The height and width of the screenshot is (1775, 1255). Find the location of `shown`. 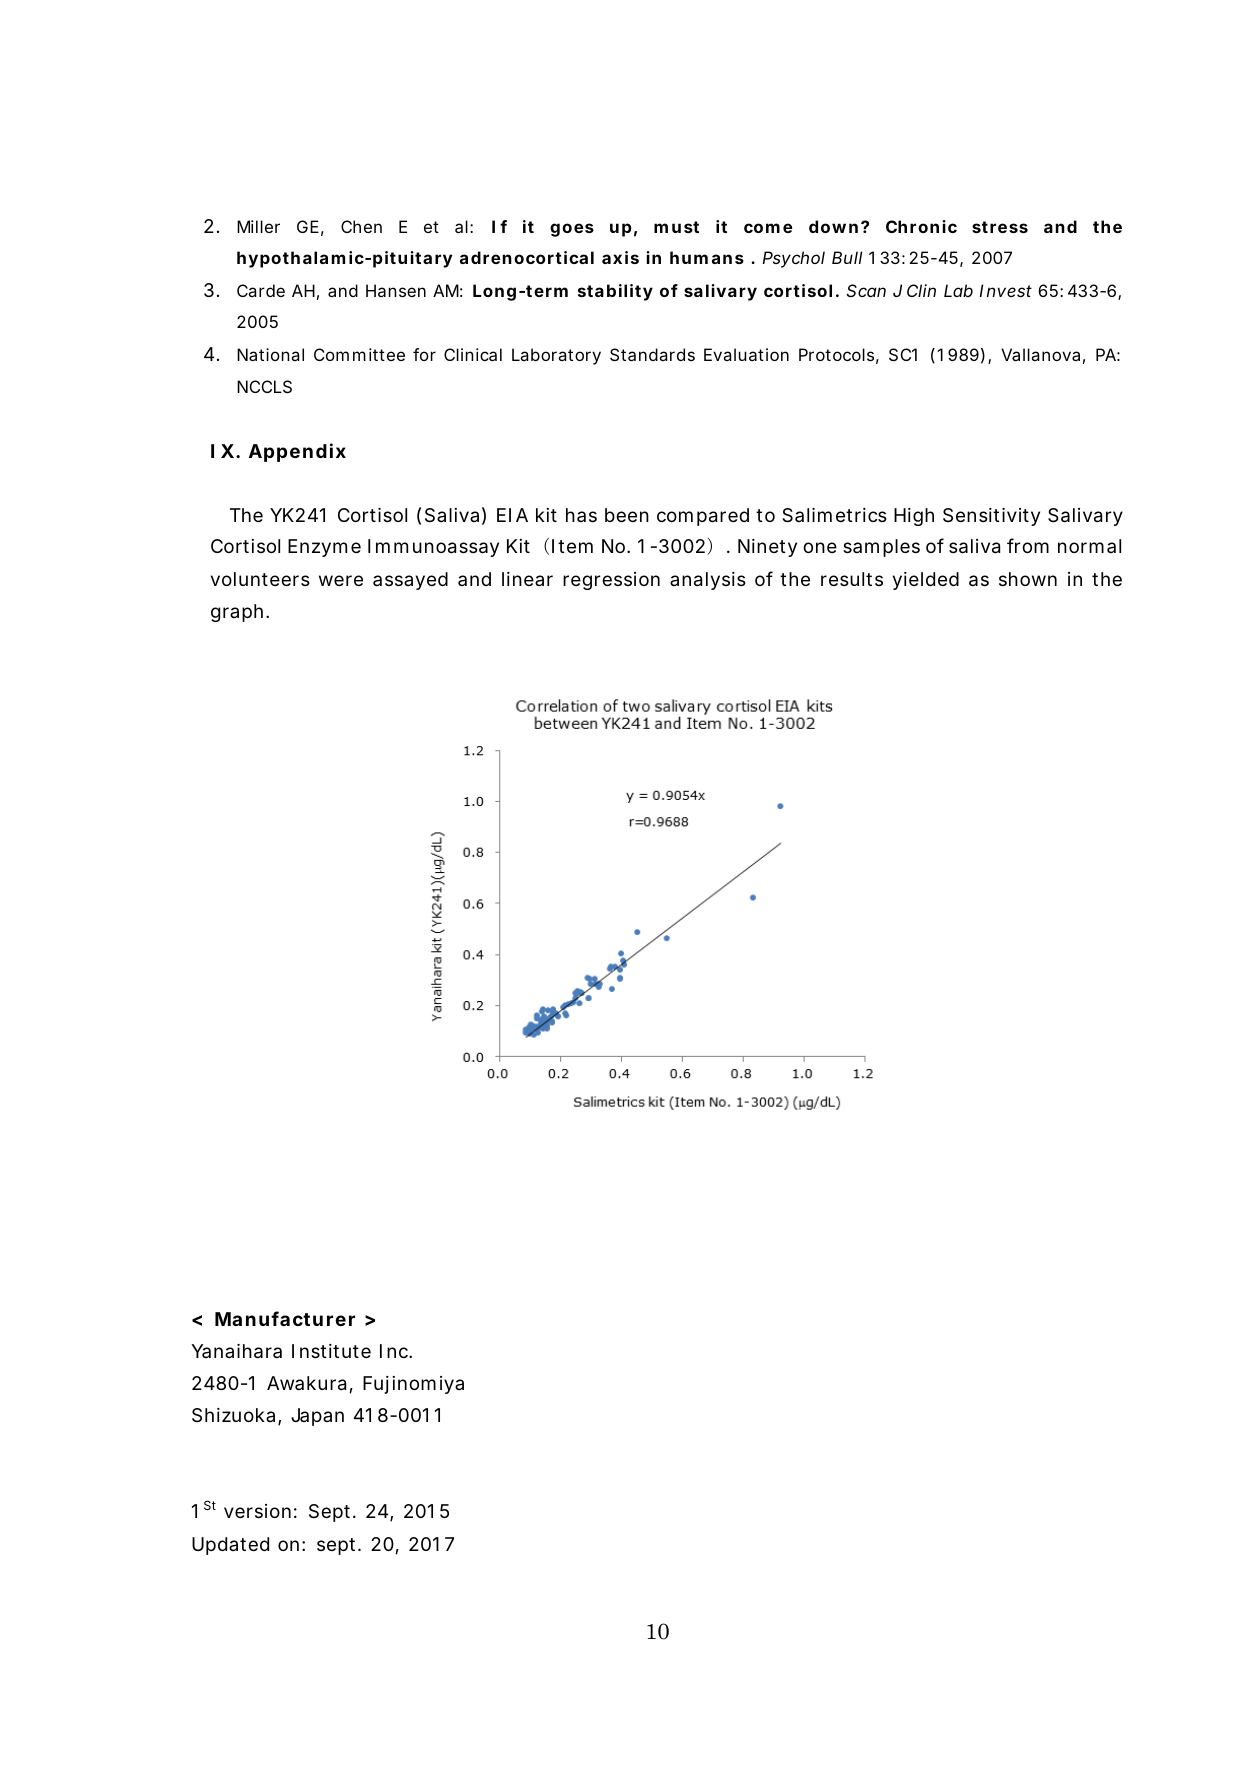

shown is located at coordinates (1028, 579).
